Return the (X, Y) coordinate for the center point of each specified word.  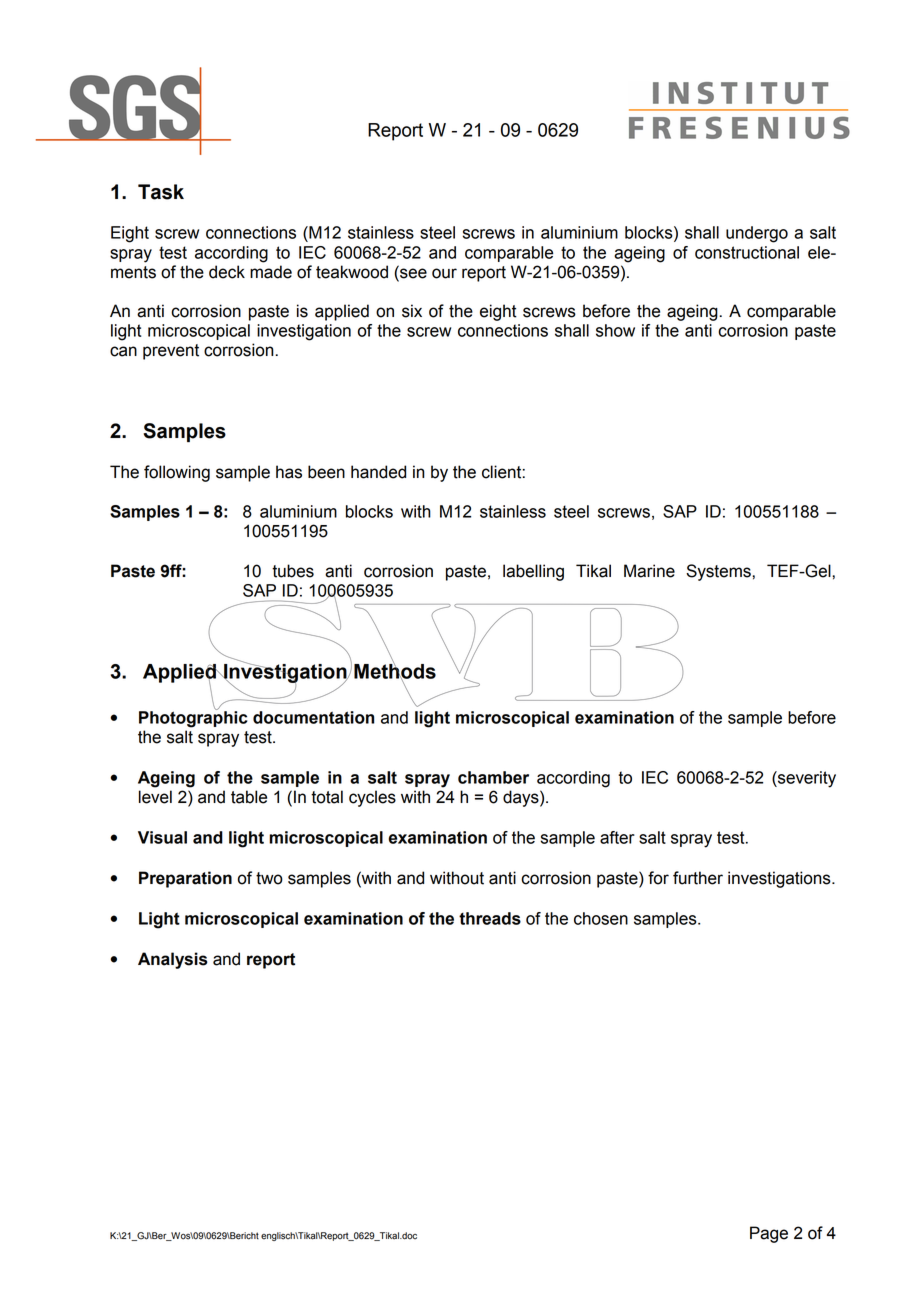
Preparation (185, 879)
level (155, 797)
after (617, 837)
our (444, 273)
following (177, 473)
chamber (493, 777)
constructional (747, 252)
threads (490, 918)
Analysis (173, 960)
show (615, 330)
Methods (395, 671)
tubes (293, 571)
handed (378, 472)
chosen (601, 918)
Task (161, 192)
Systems (719, 572)
